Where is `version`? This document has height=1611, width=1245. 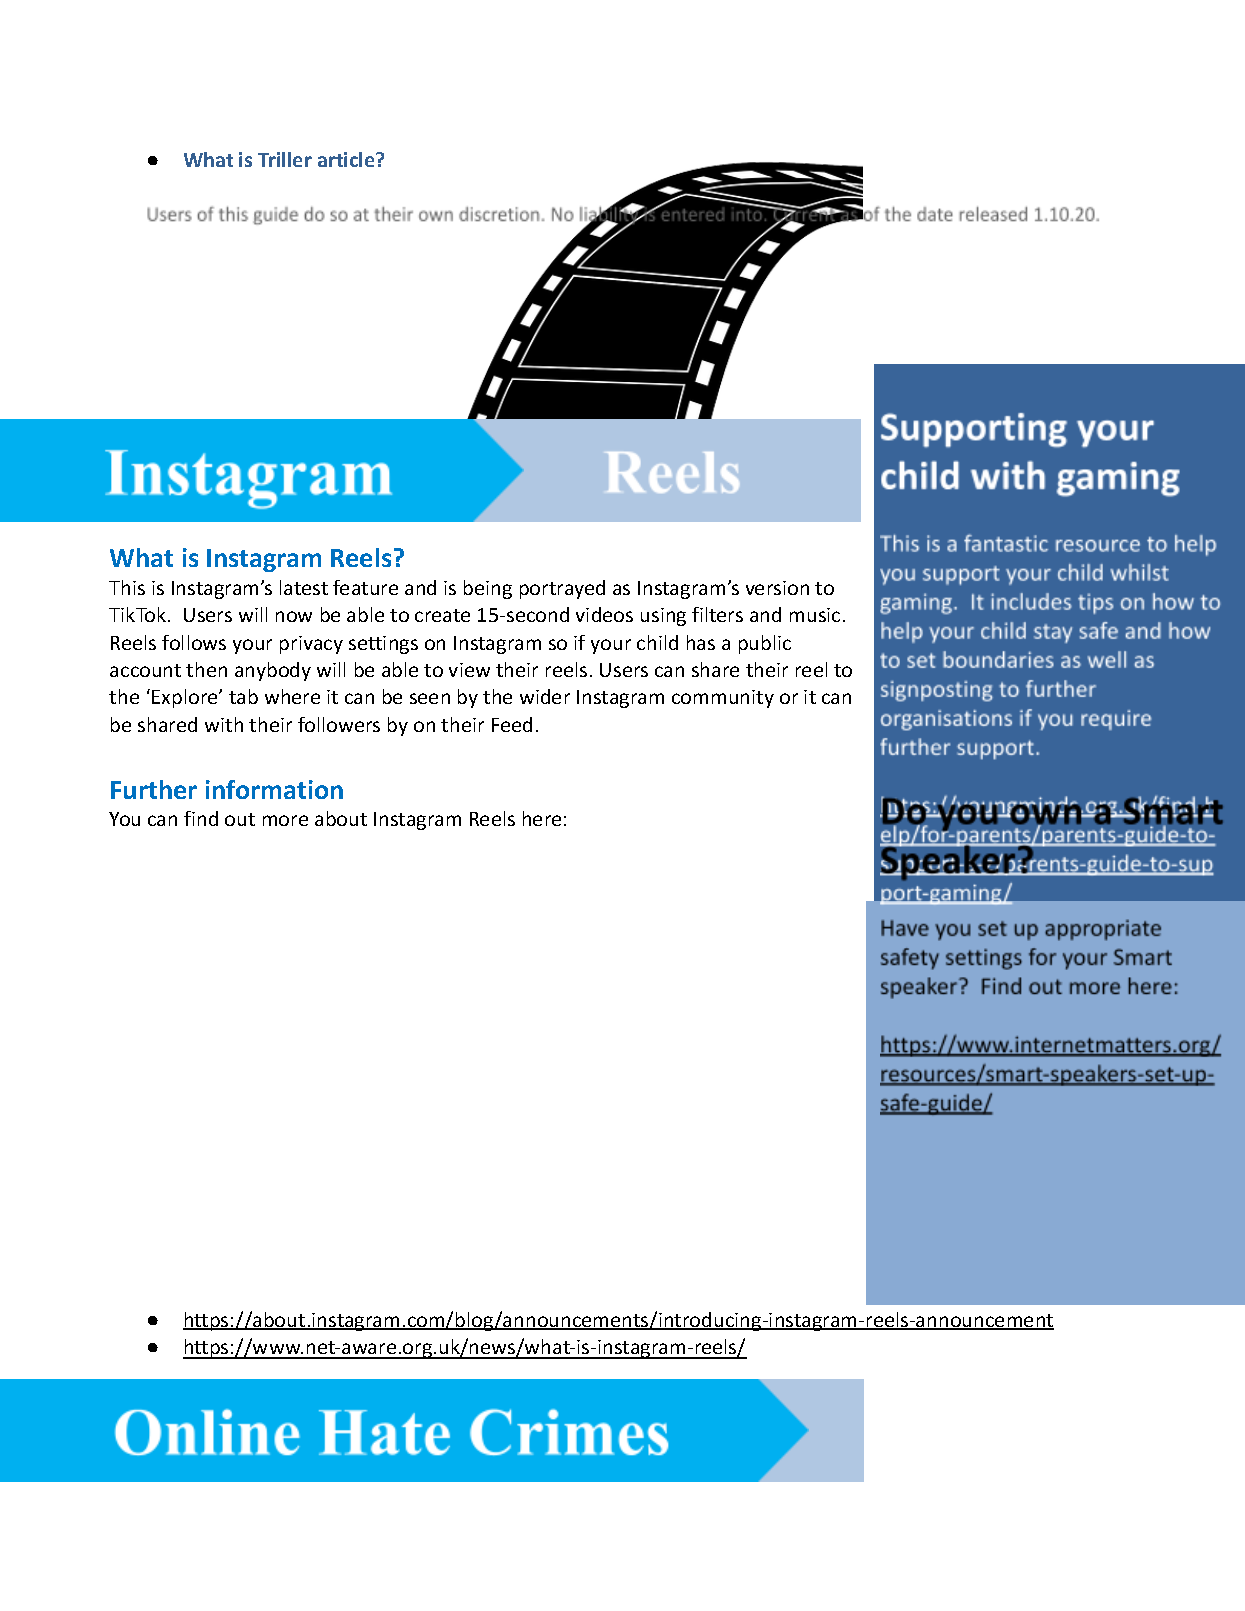 version is located at coordinates (777, 588).
